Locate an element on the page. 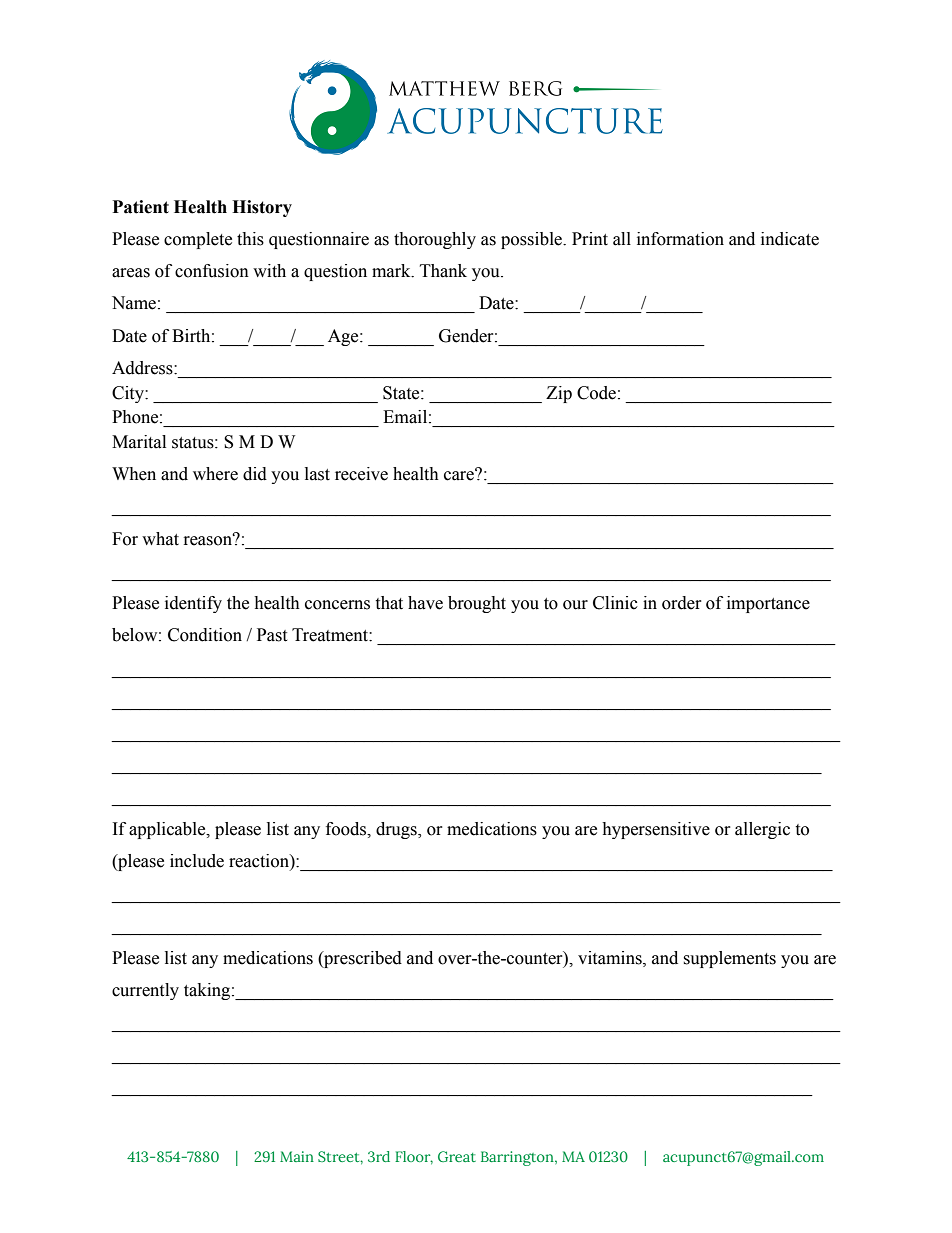 The width and height of the document is (952, 1233). information is located at coordinates (680, 239).
